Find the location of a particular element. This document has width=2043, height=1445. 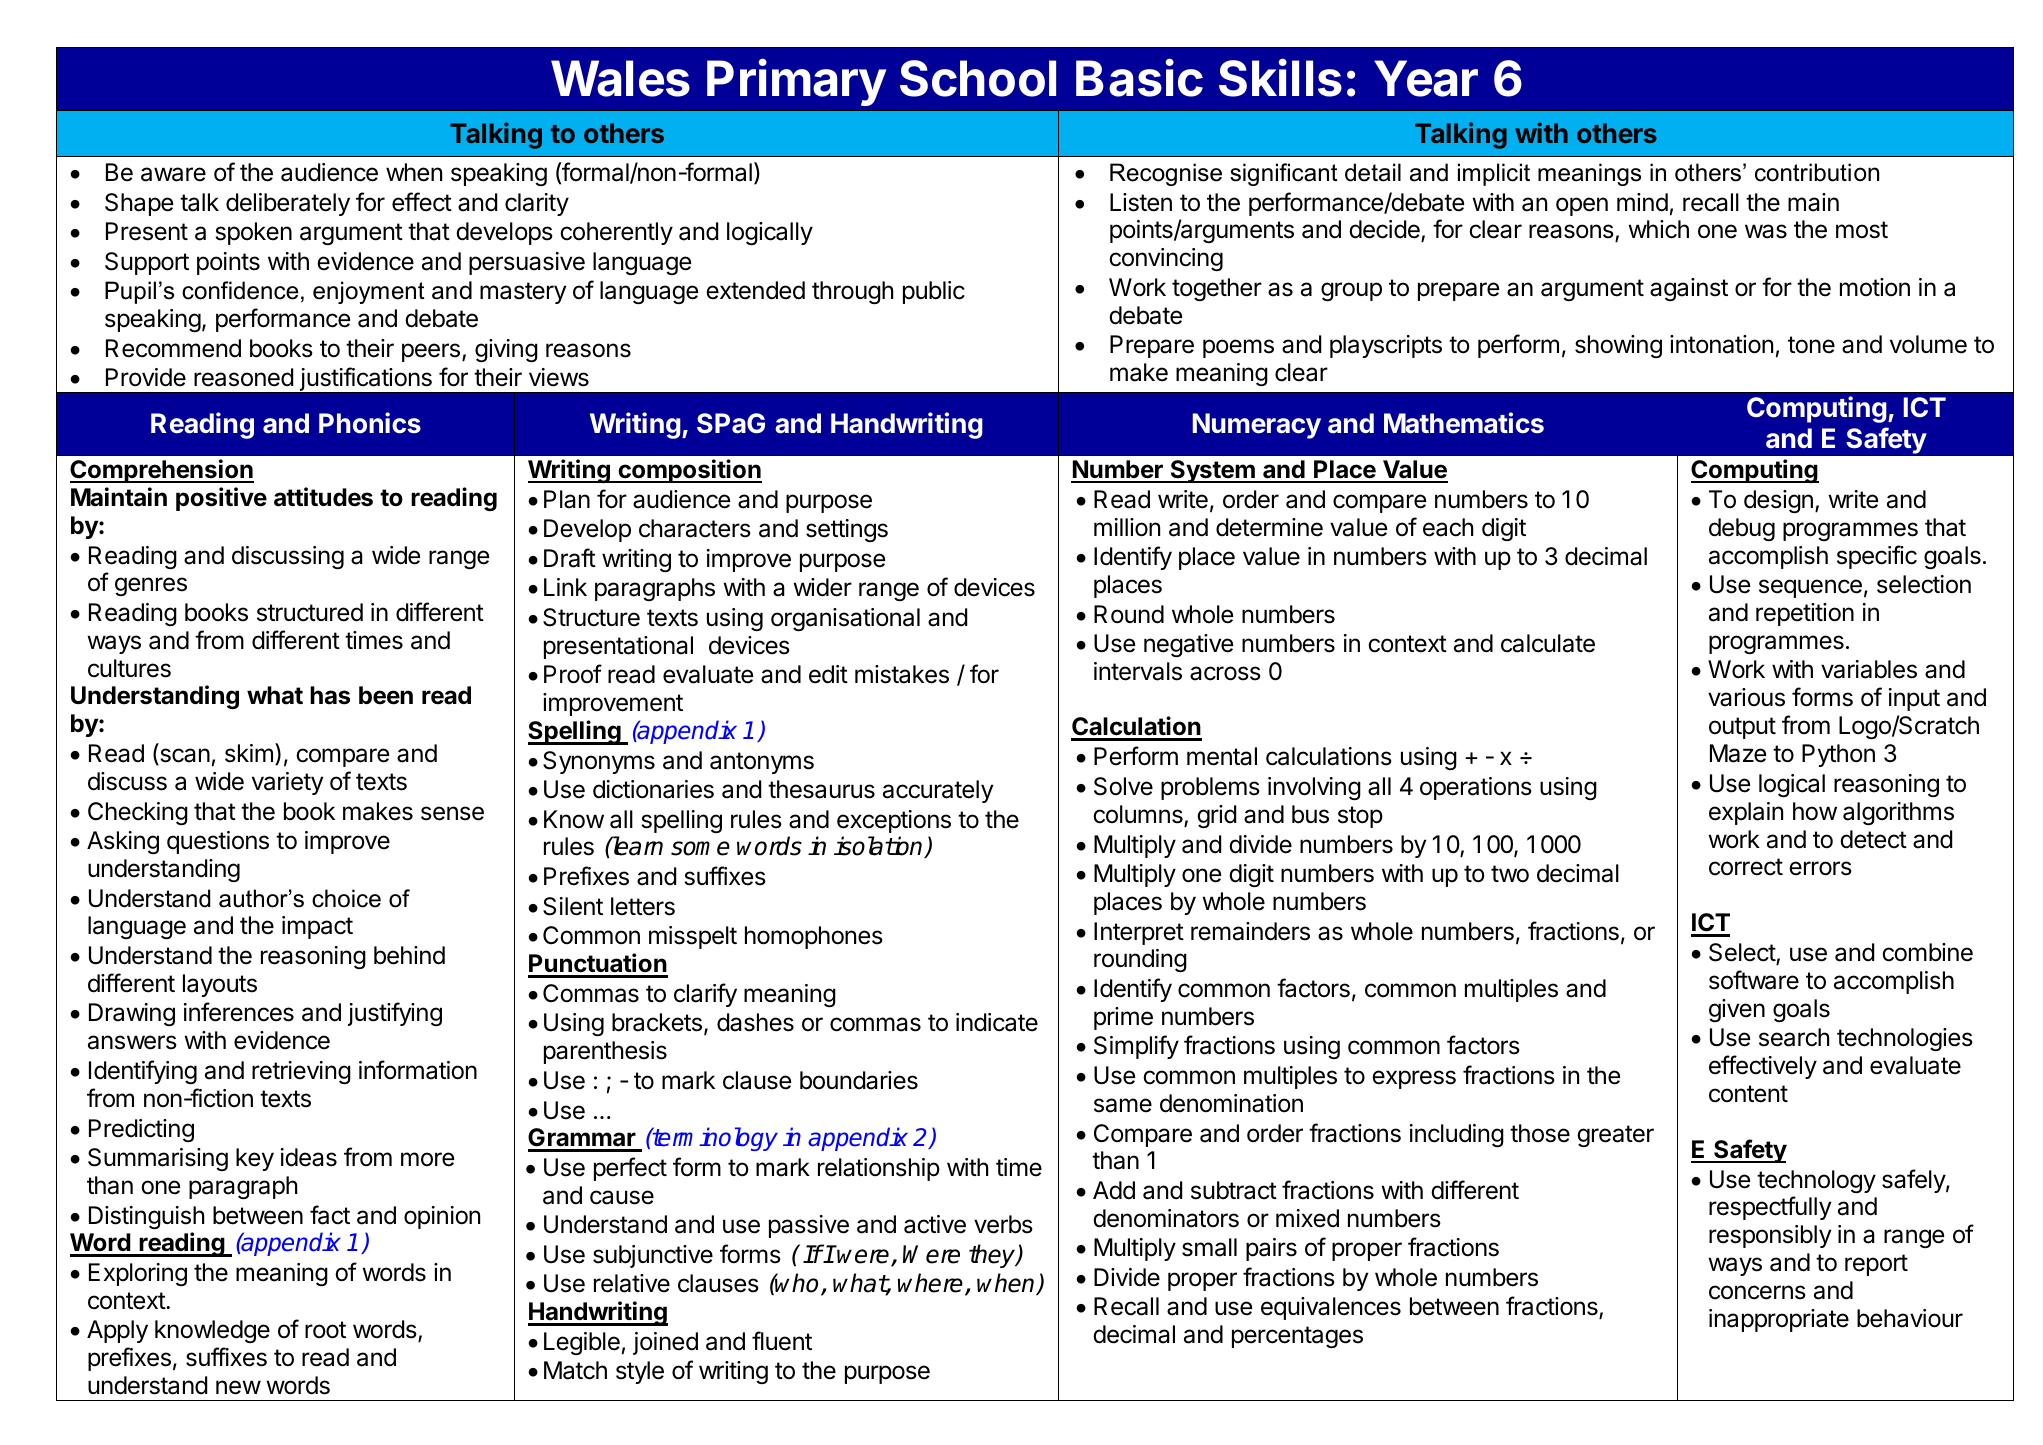

isolation is located at coordinates (879, 847).
